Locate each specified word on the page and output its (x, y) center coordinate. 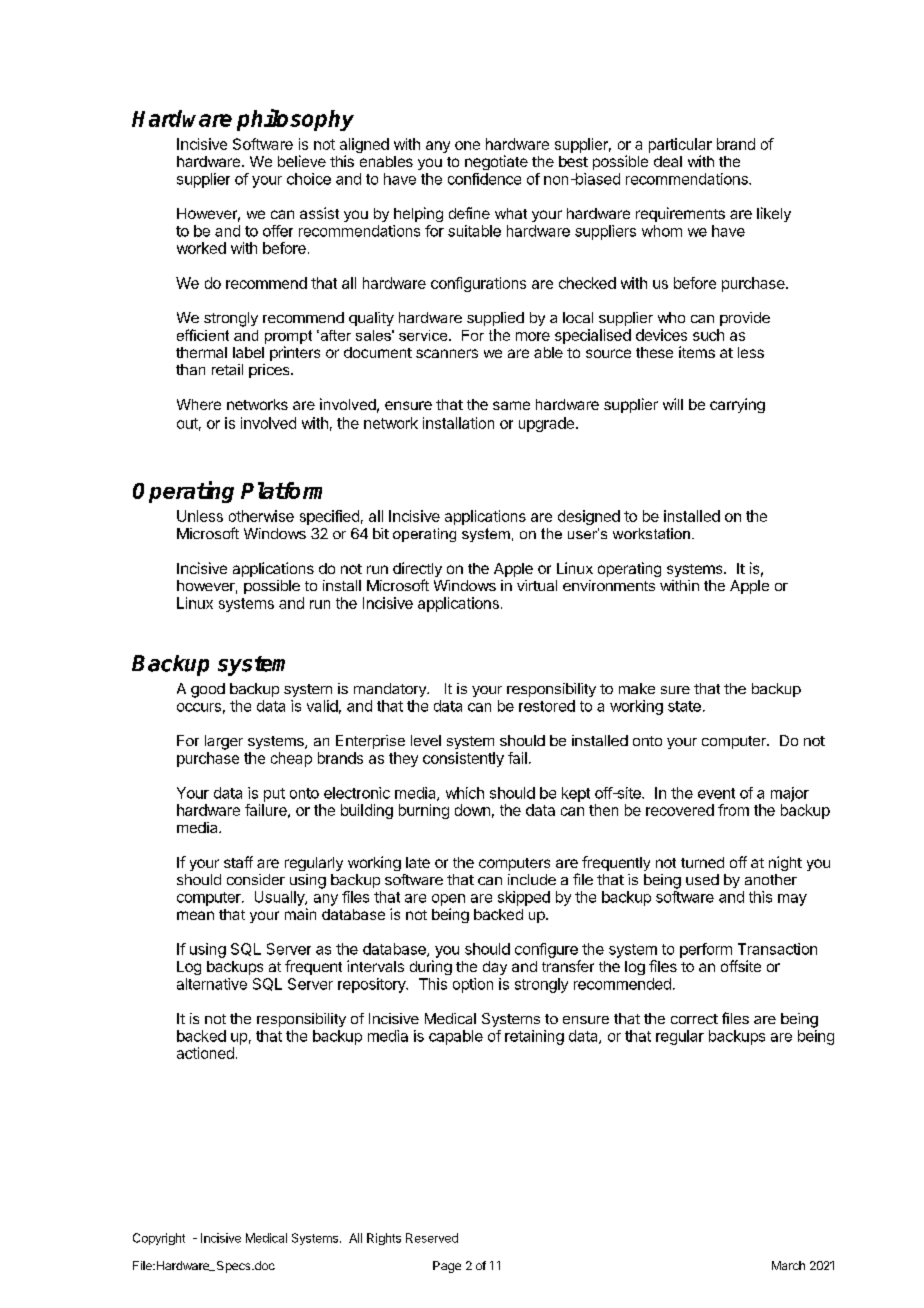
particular (680, 145)
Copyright (159, 1239)
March (788, 1265)
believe (302, 161)
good (208, 690)
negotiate (496, 162)
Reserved (432, 1238)
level (426, 740)
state (684, 706)
